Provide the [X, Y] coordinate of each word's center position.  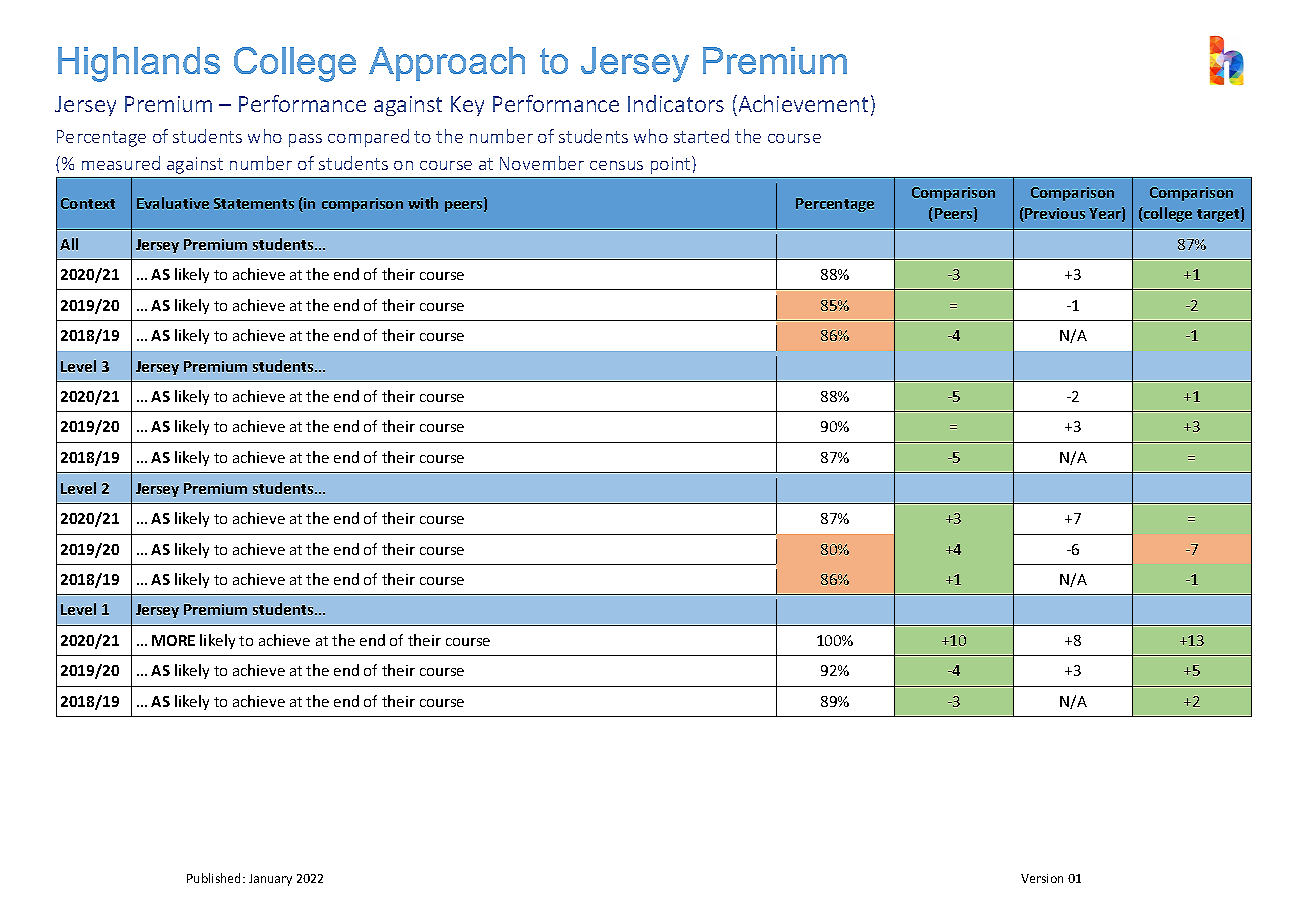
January [270, 880]
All [69, 244]
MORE [173, 640]
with [423, 203]
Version [1042, 878]
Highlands [139, 64]
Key [467, 106]
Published [215, 878]
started [701, 136]
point [672, 165]
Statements [254, 203]
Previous [1054, 214]
